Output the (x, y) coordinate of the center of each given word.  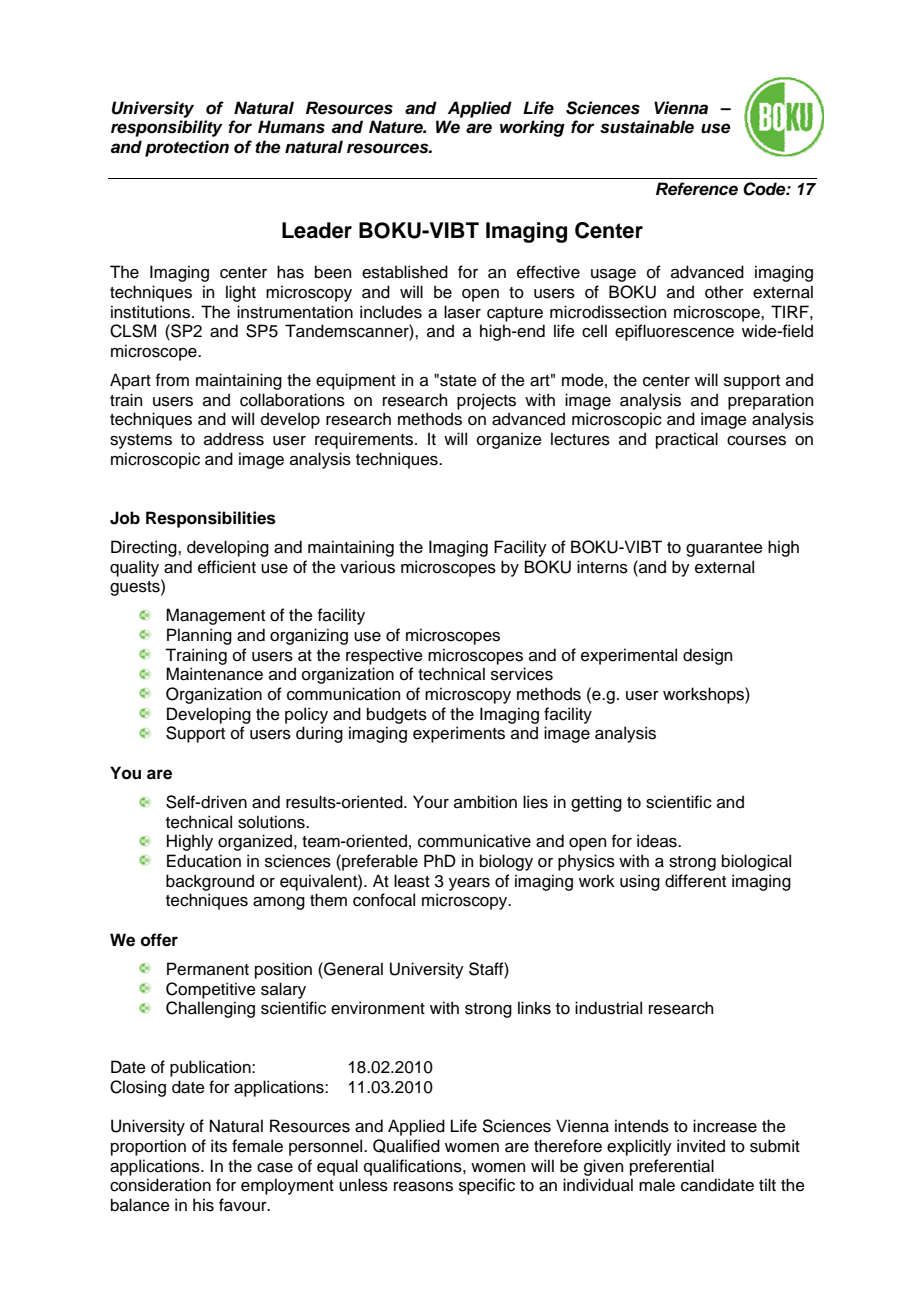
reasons (423, 1187)
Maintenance (214, 674)
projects (486, 401)
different (695, 881)
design (707, 656)
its (219, 1146)
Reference (697, 189)
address (234, 439)
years (469, 884)
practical (687, 440)
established (405, 272)
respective (384, 656)
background (210, 882)
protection (187, 148)
